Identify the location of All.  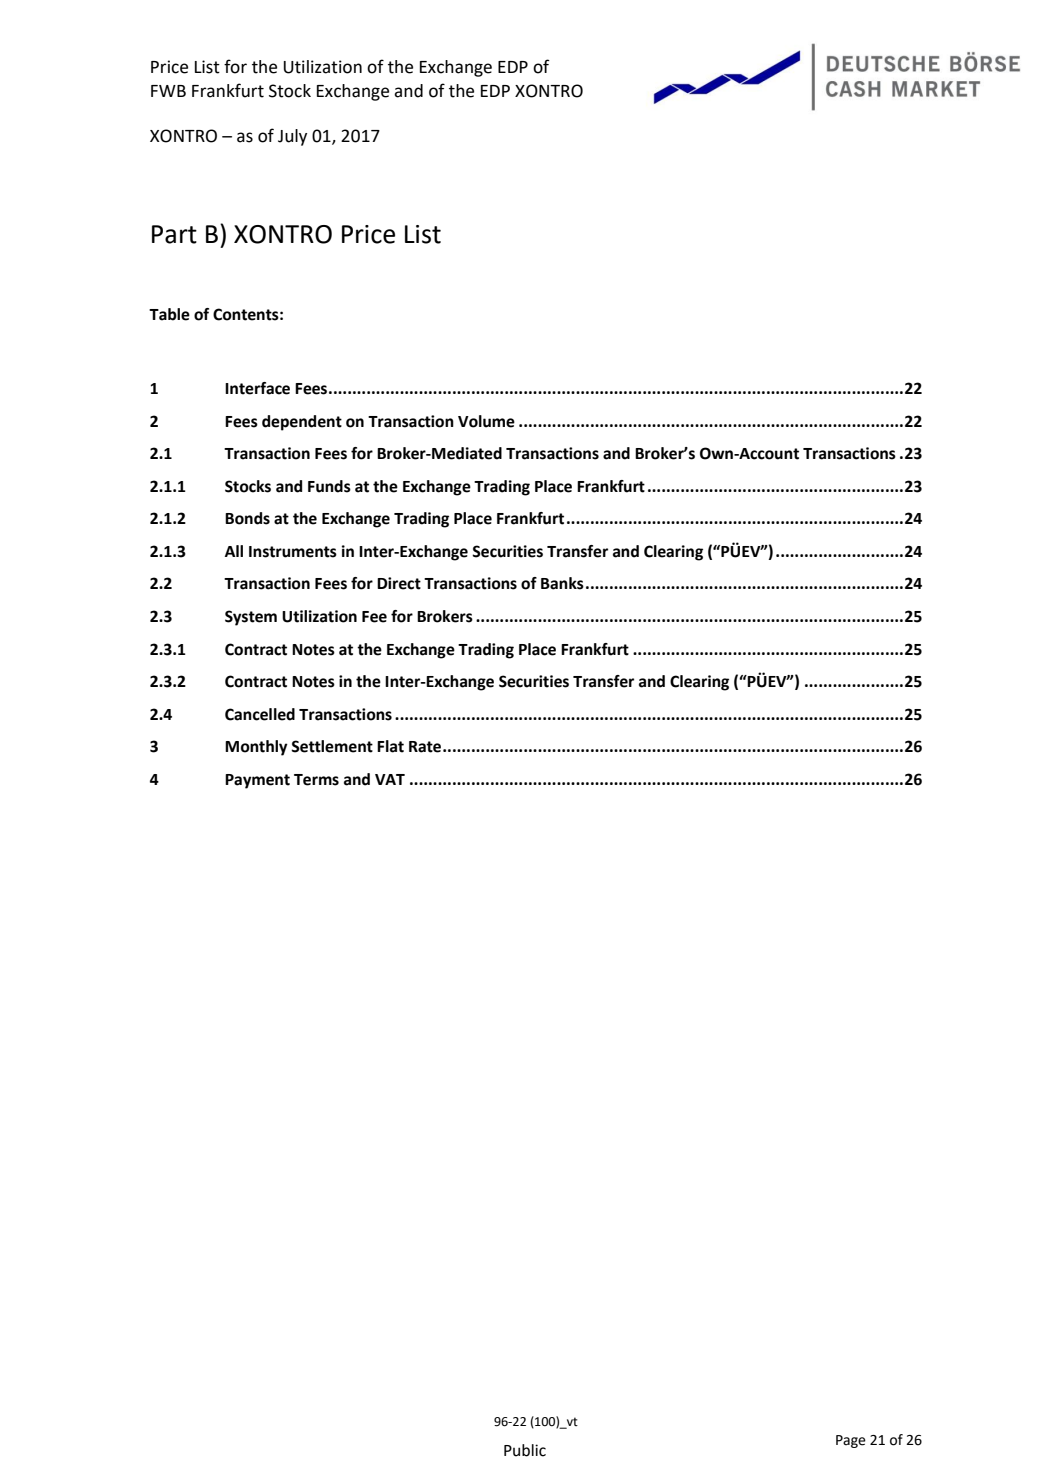
(234, 551).
